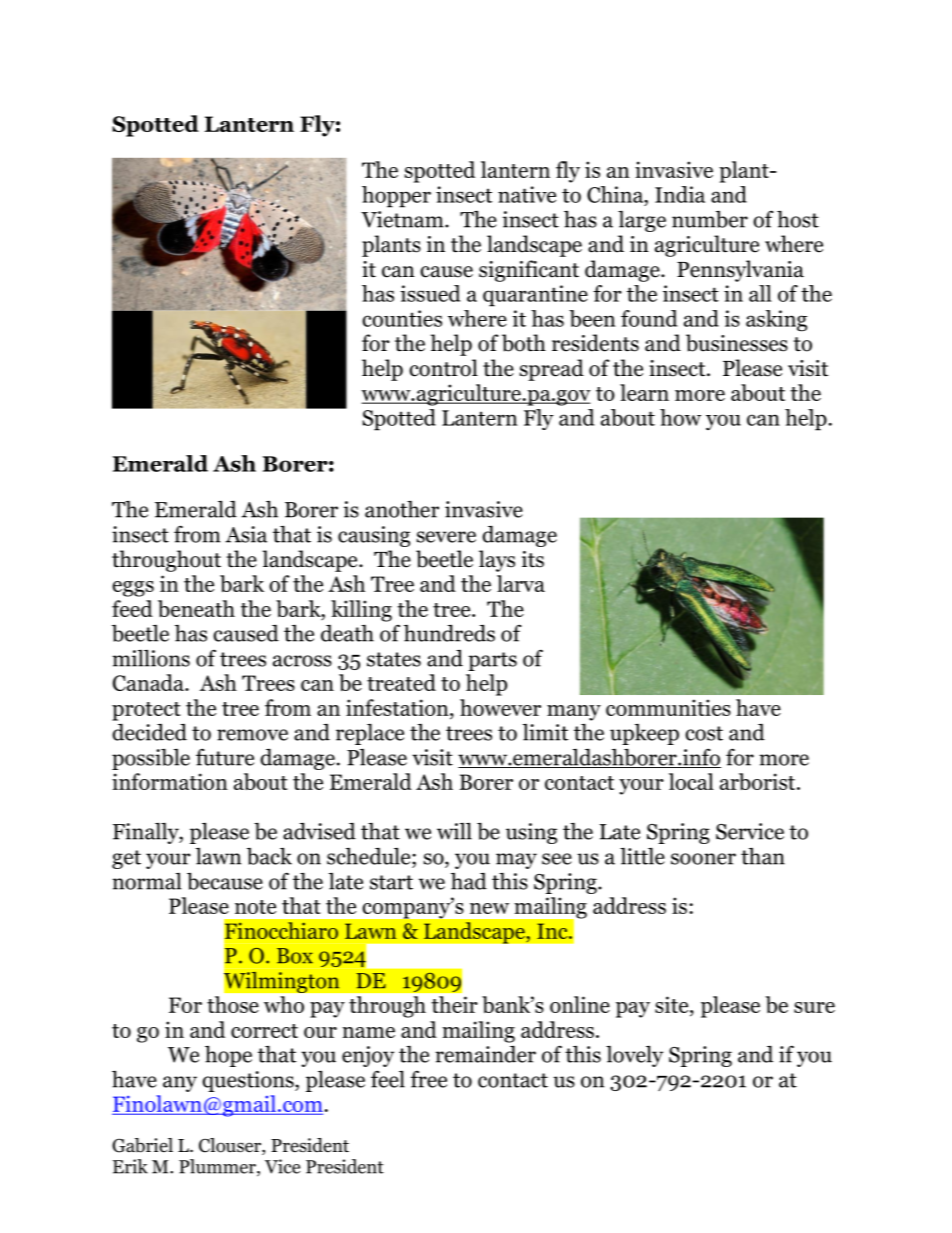 The height and width of the screenshot is (1233, 952). Describe the element at coordinates (269, 856) in the screenshot. I see `back` at that location.
